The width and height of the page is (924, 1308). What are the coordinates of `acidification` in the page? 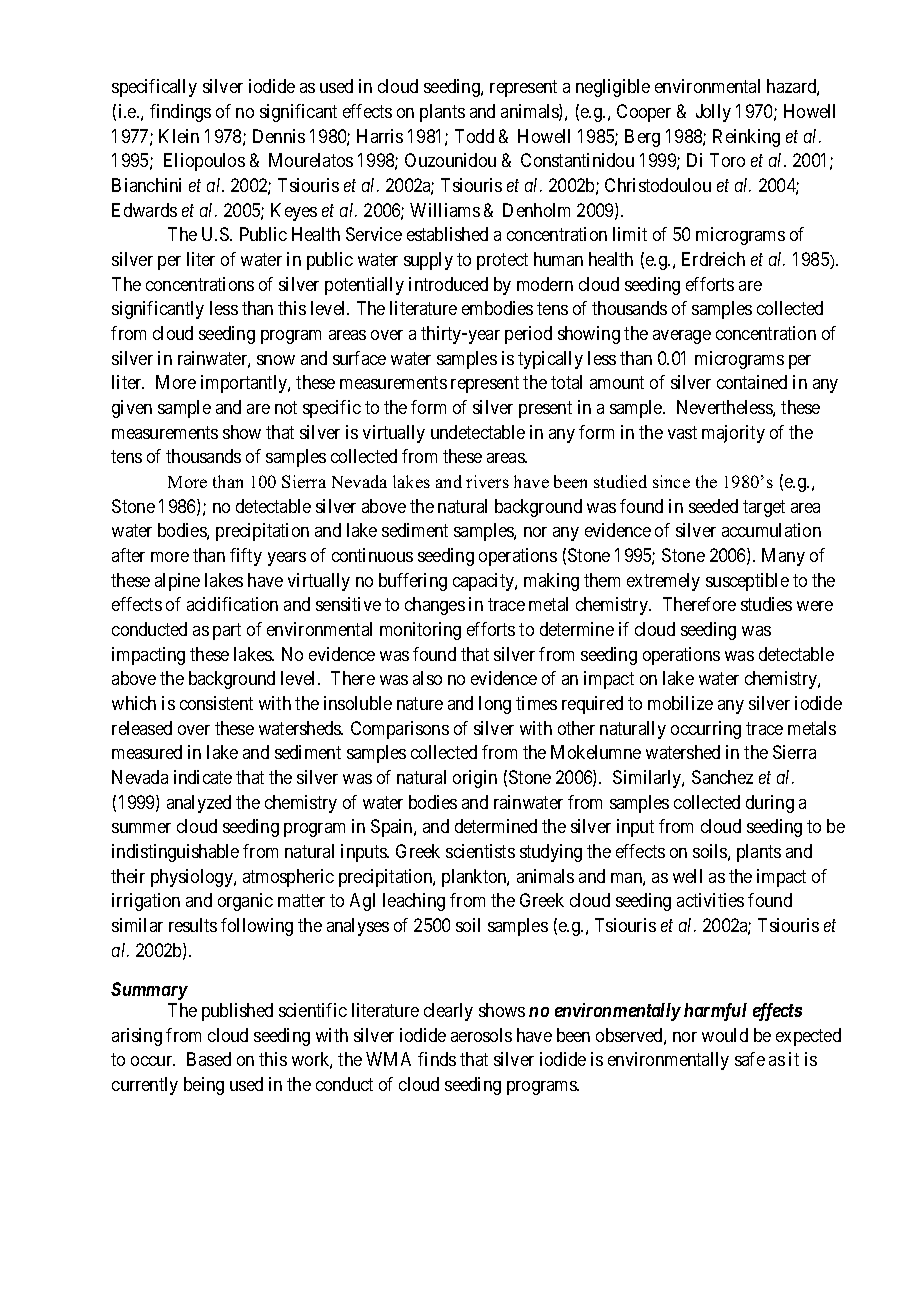 It's located at (232, 604).
